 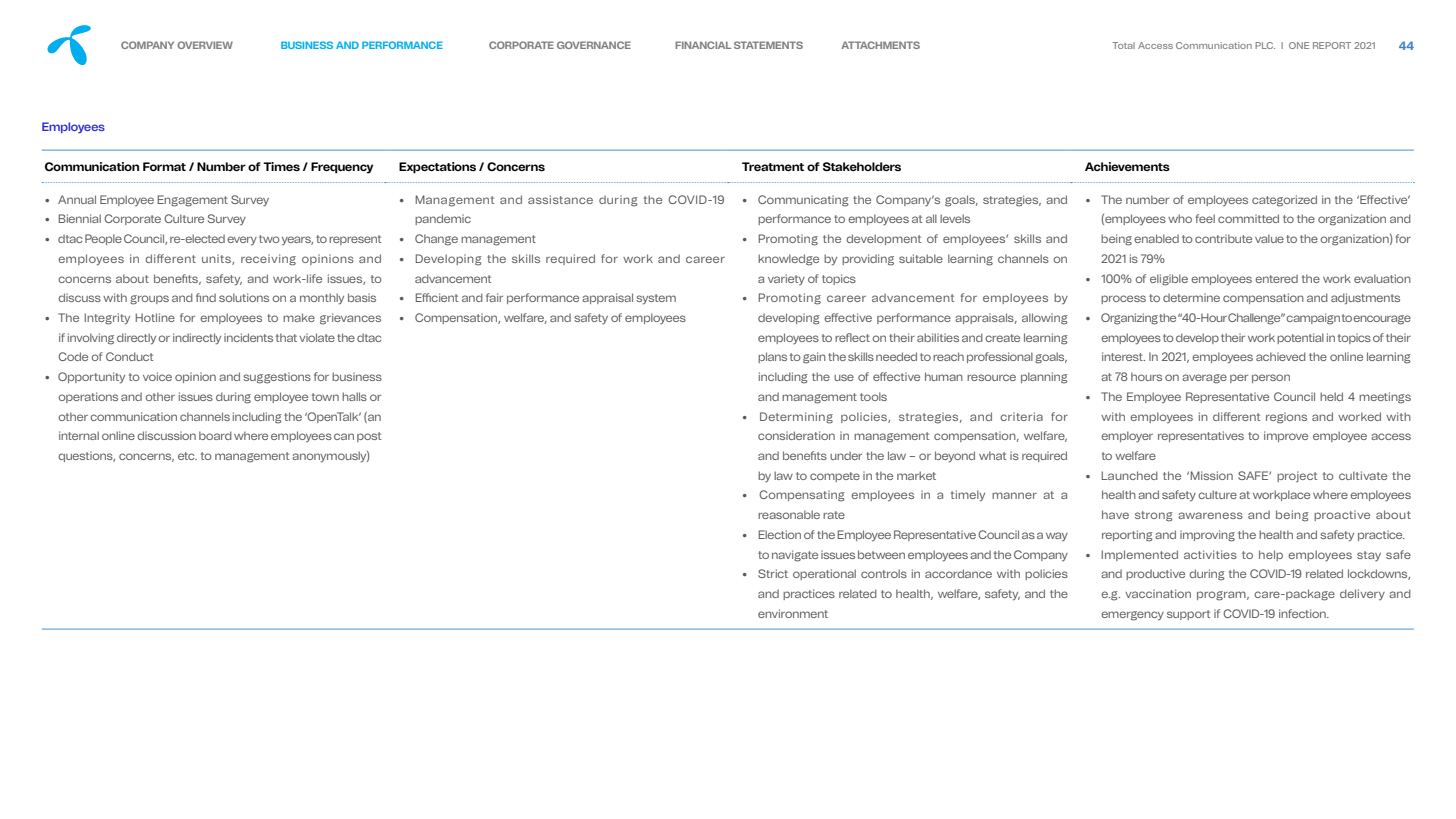 What do you see at coordinates (205, 45) in the document?
I see `OVERVIEW` at bounding box center [205, 45].
